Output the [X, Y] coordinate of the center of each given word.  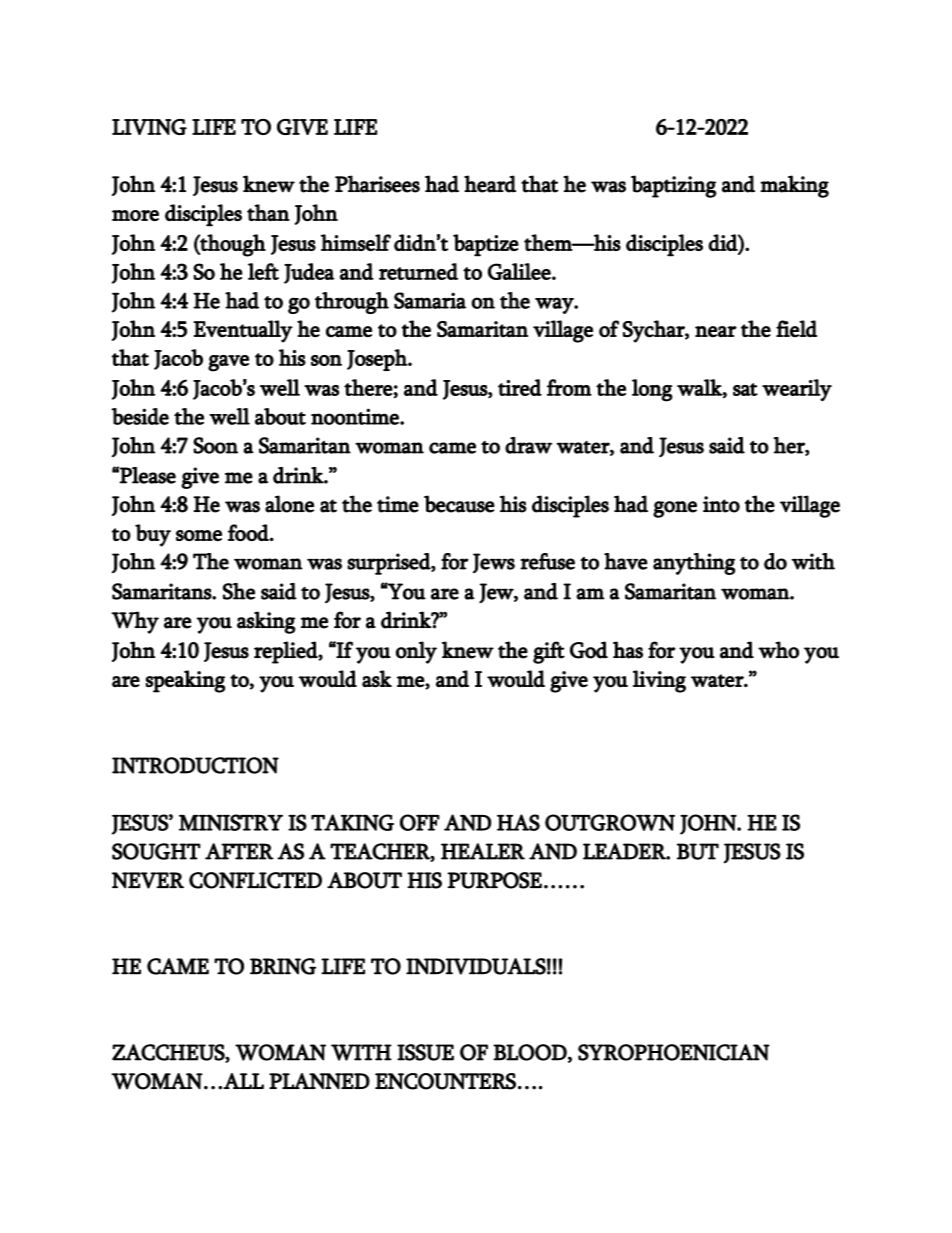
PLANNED [319, 1081]
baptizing [673, 186]
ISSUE [425, 1052]
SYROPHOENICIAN [674, 1052]
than [268, 212]
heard [490, 184]
